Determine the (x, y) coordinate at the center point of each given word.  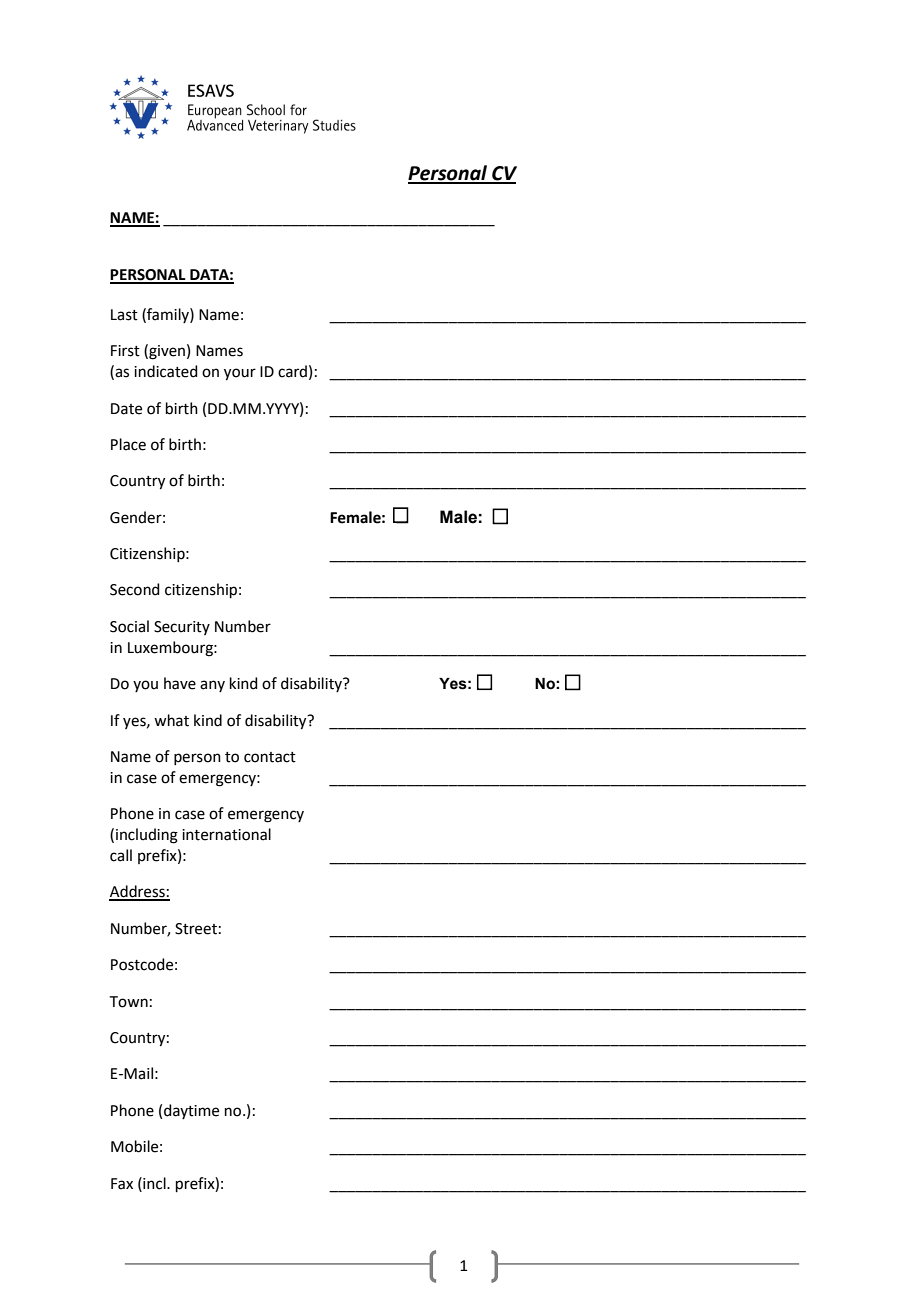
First (125, 351)
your (240, 374)
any (212, 686)
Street (196, 929)
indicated (166, 371)
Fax (122, 1184)
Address (138, 892)
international (226, 834)
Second (135, 589)
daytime (191, 1111)
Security (182, 628)
